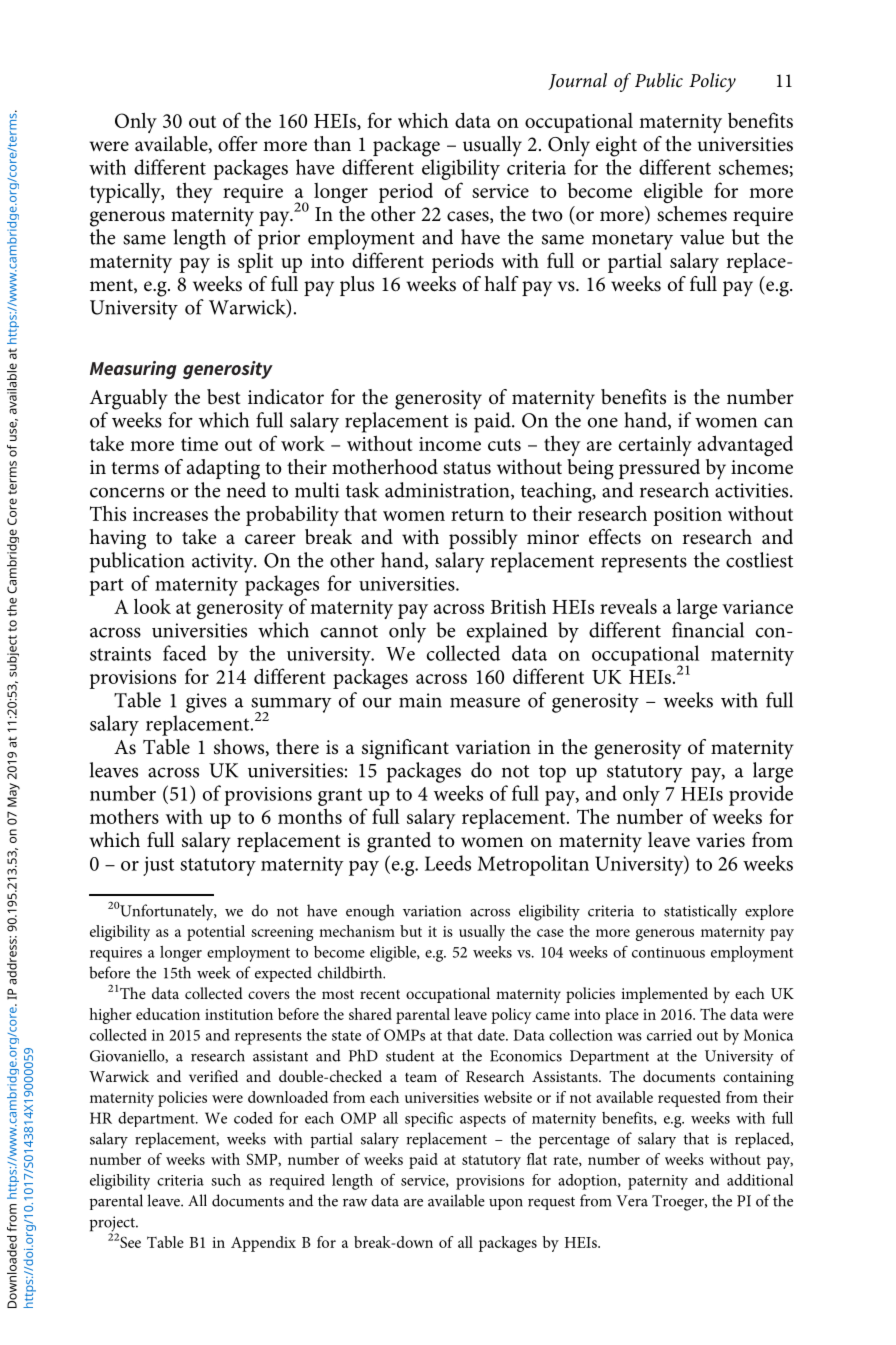  I want to click on cuts, so click(504, 444).
